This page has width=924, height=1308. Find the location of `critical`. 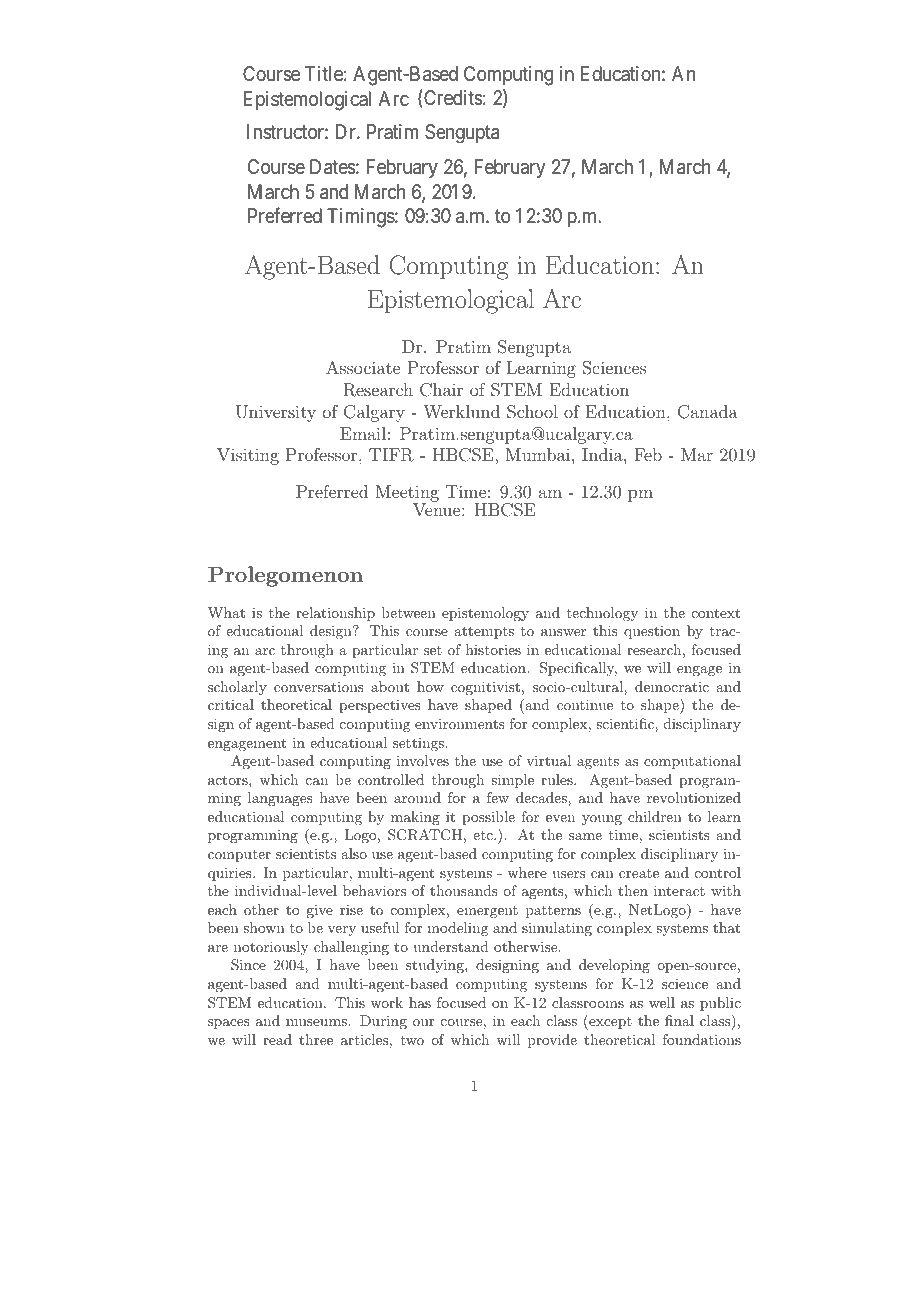

critical is located at coordinates (231, 704).
